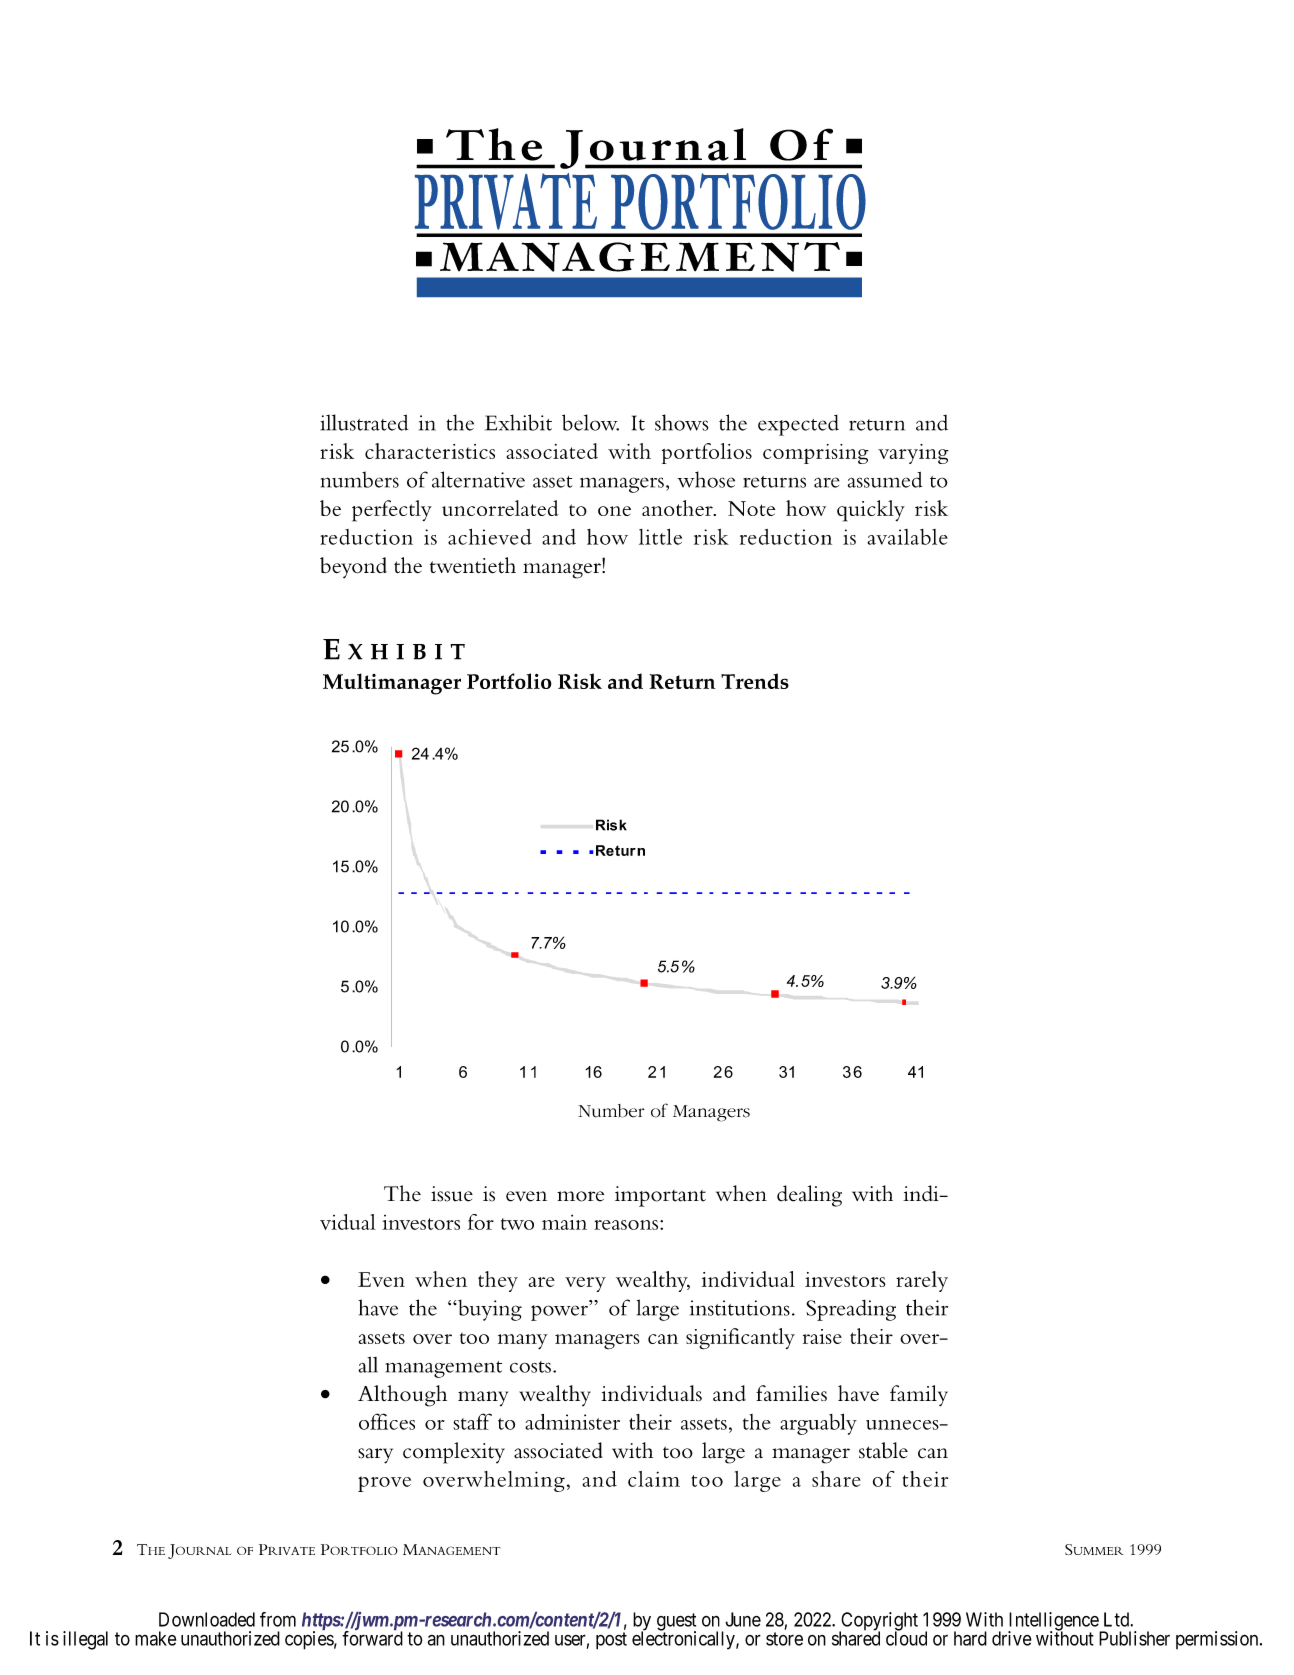 The height and width of the screenshot is (1675, 1294). What do you see at coordinates (353, 567) in the screenshot?
I see `beyond` at bounding box center [353, 567].
